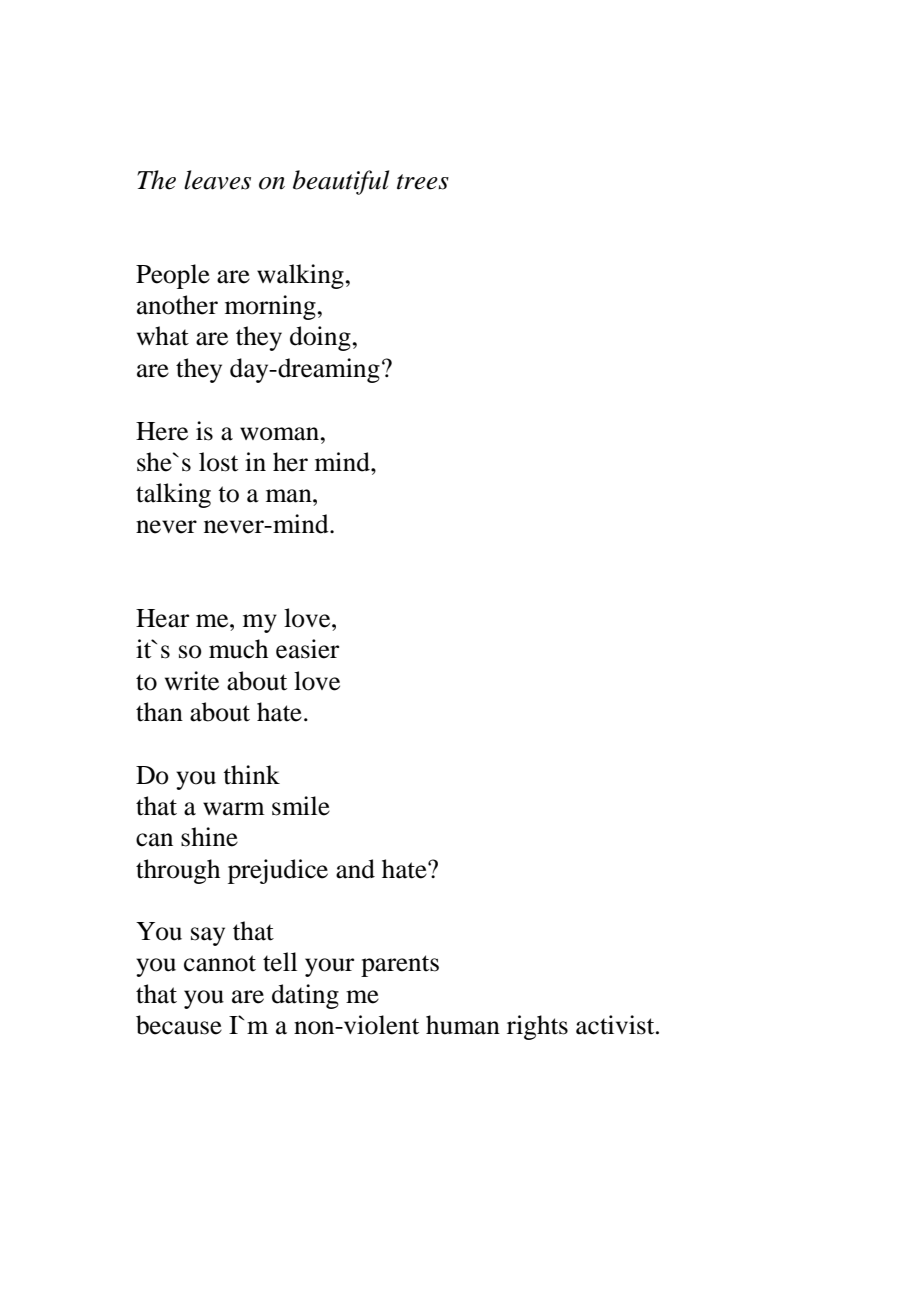  Describe the element at coordinates (238, 649) in the image. I see `much` at that location.
